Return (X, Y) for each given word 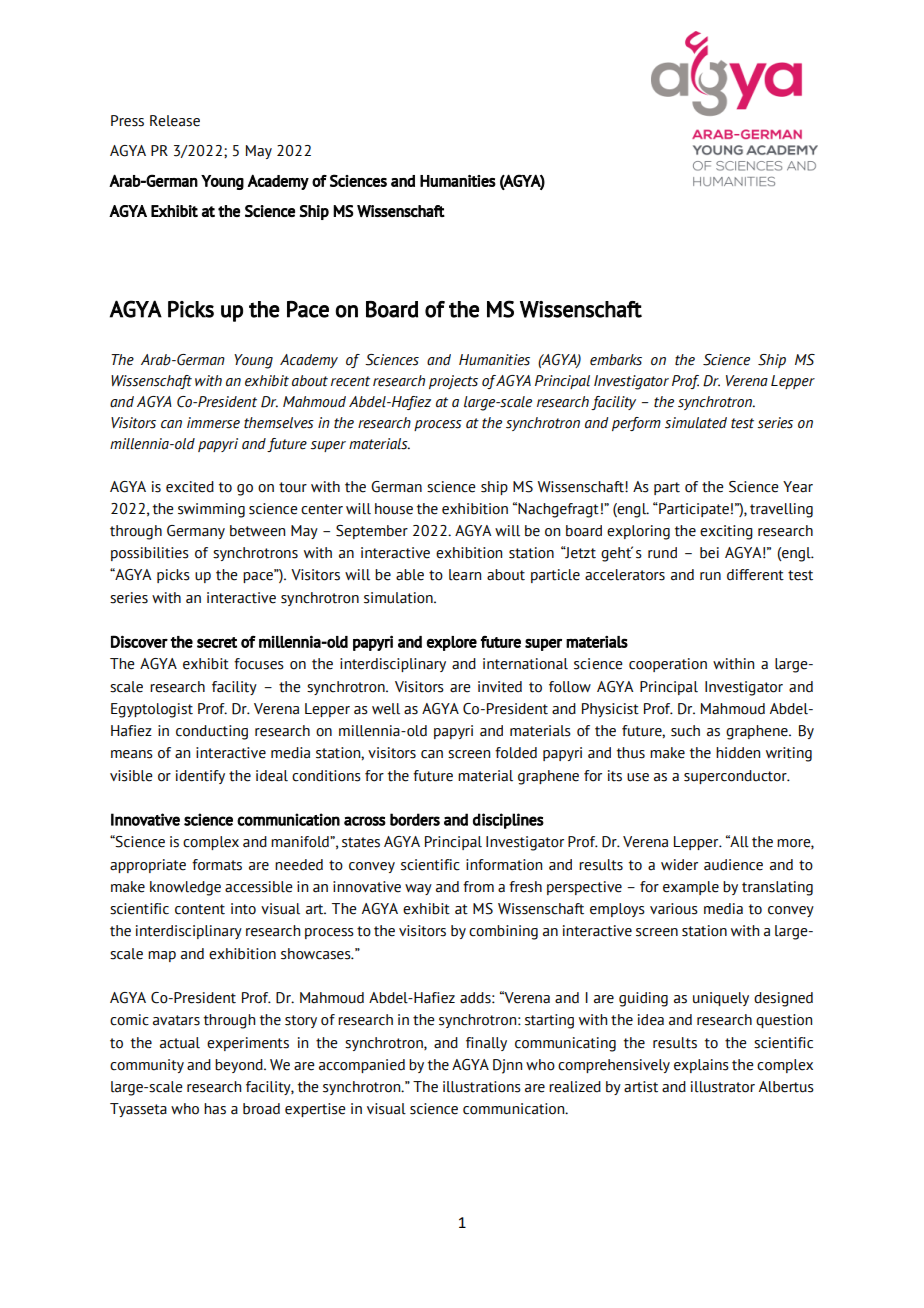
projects (453, 382)
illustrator (723, 1087)
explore (451, 643)
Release (175, 121)
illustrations (482, 1087)
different (755, 575)
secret (217, 642)
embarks (616, 360)
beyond (240, 1066)
